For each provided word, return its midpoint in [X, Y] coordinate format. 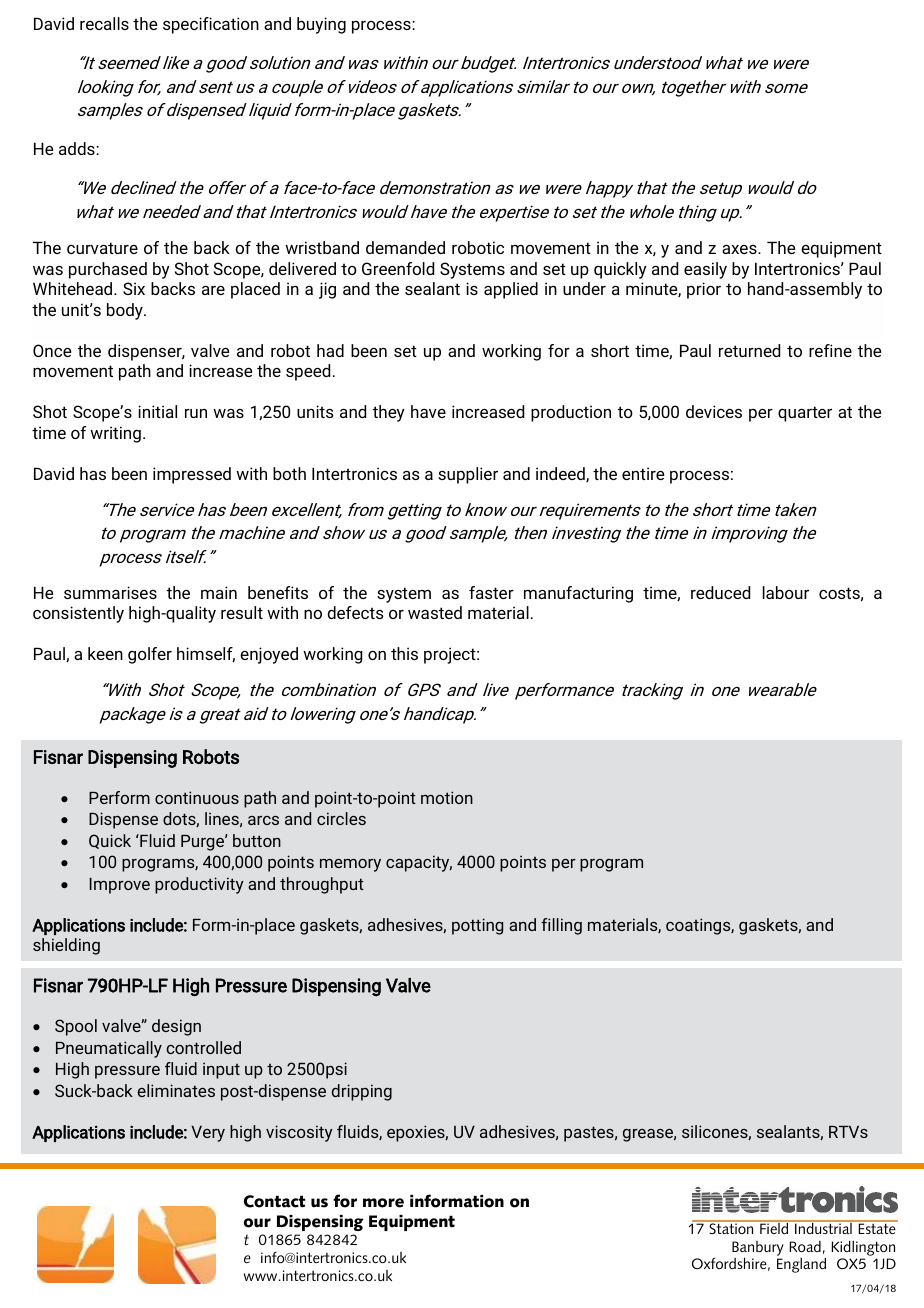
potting [477, 926]
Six [134, 288]
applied [511, 290]
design [176, 1027]
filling [561, 926]
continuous [197, 797]
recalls [104, 23]
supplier [468, 475]
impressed [192, 475]
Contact [275, 1201]
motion [447, 797]
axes [740, 249]
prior [704, 290]
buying [321, 25]
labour [786, 592]
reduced [720, 592]
